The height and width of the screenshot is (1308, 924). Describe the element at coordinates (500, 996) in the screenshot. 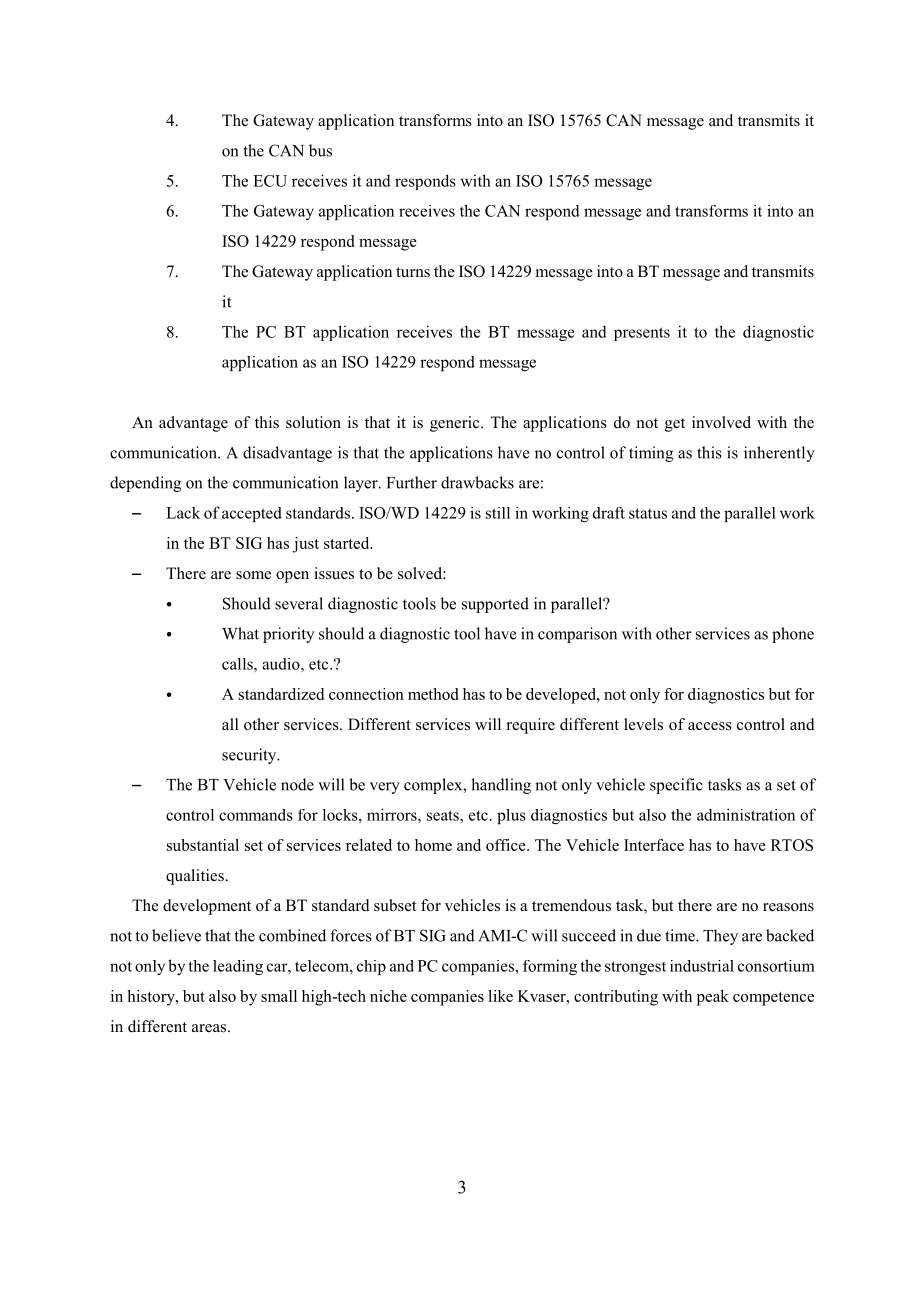

I see `like` at that location.
